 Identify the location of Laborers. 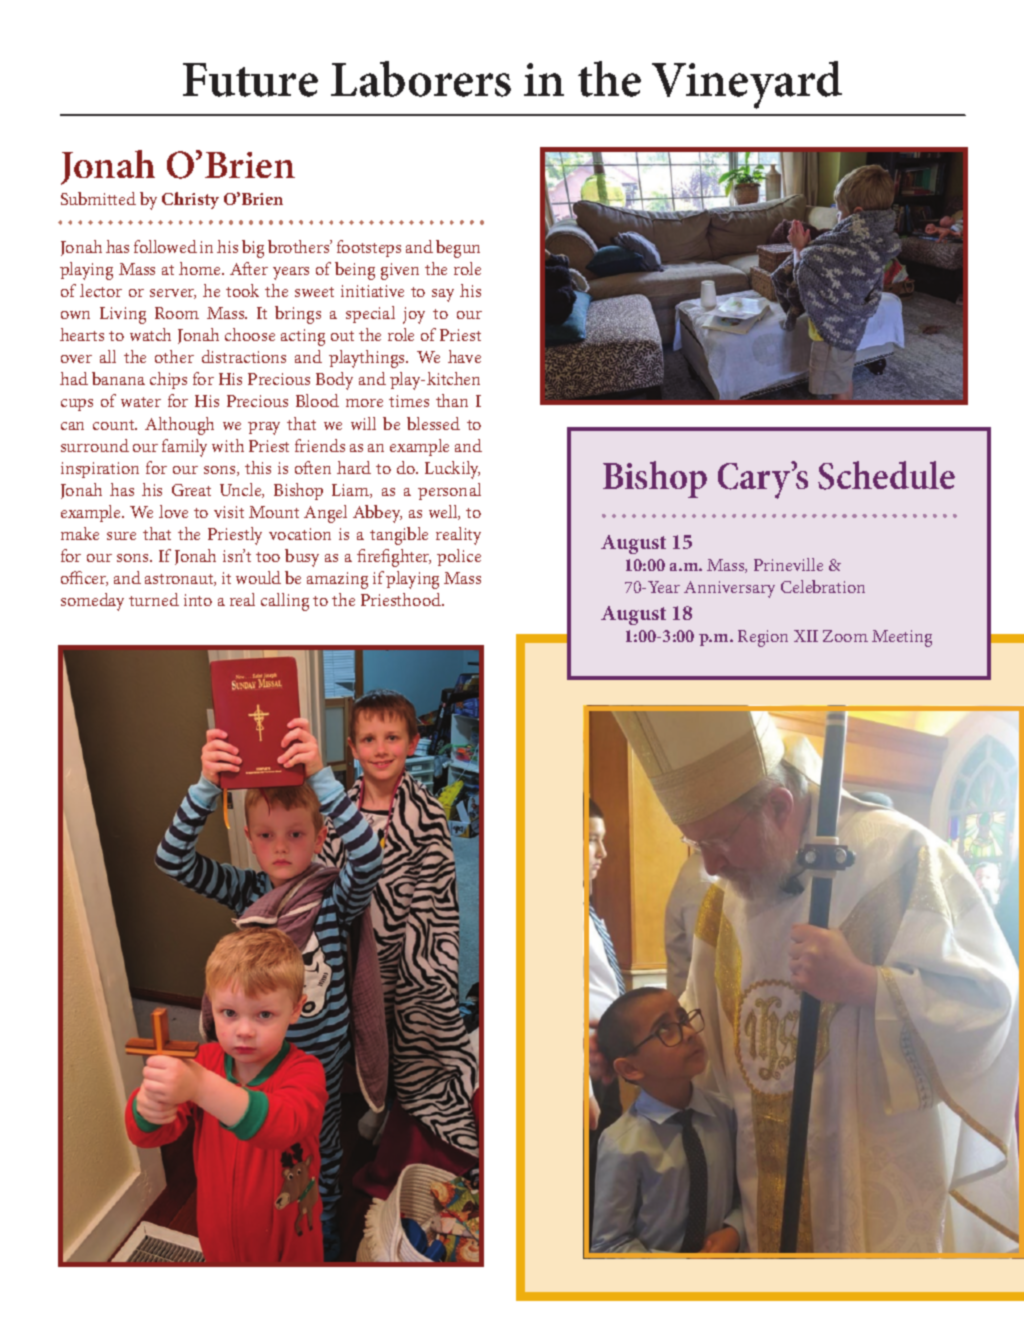
(421, 79).
